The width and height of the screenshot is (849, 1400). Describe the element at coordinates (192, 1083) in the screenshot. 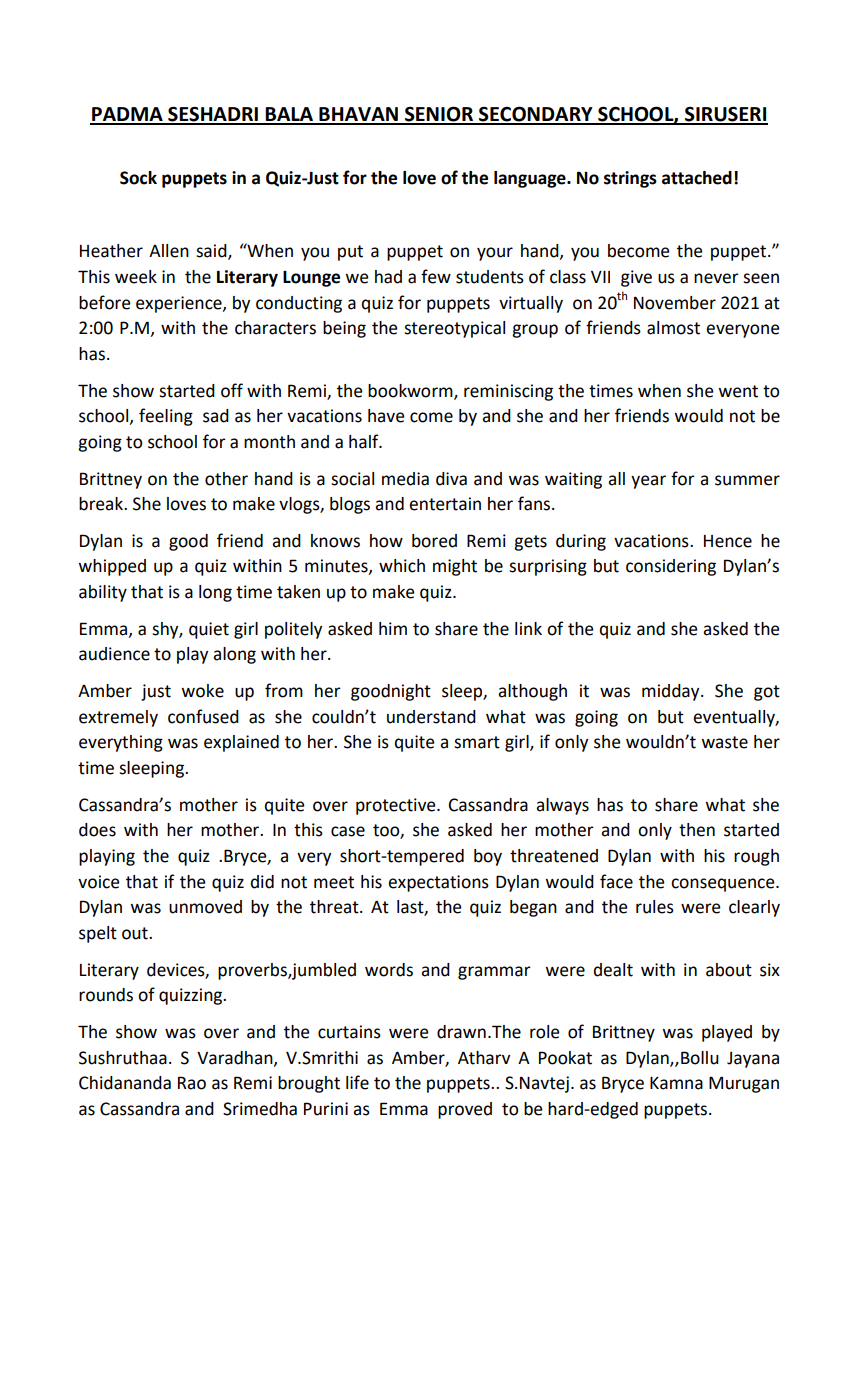

I see `Rao` at that location.
